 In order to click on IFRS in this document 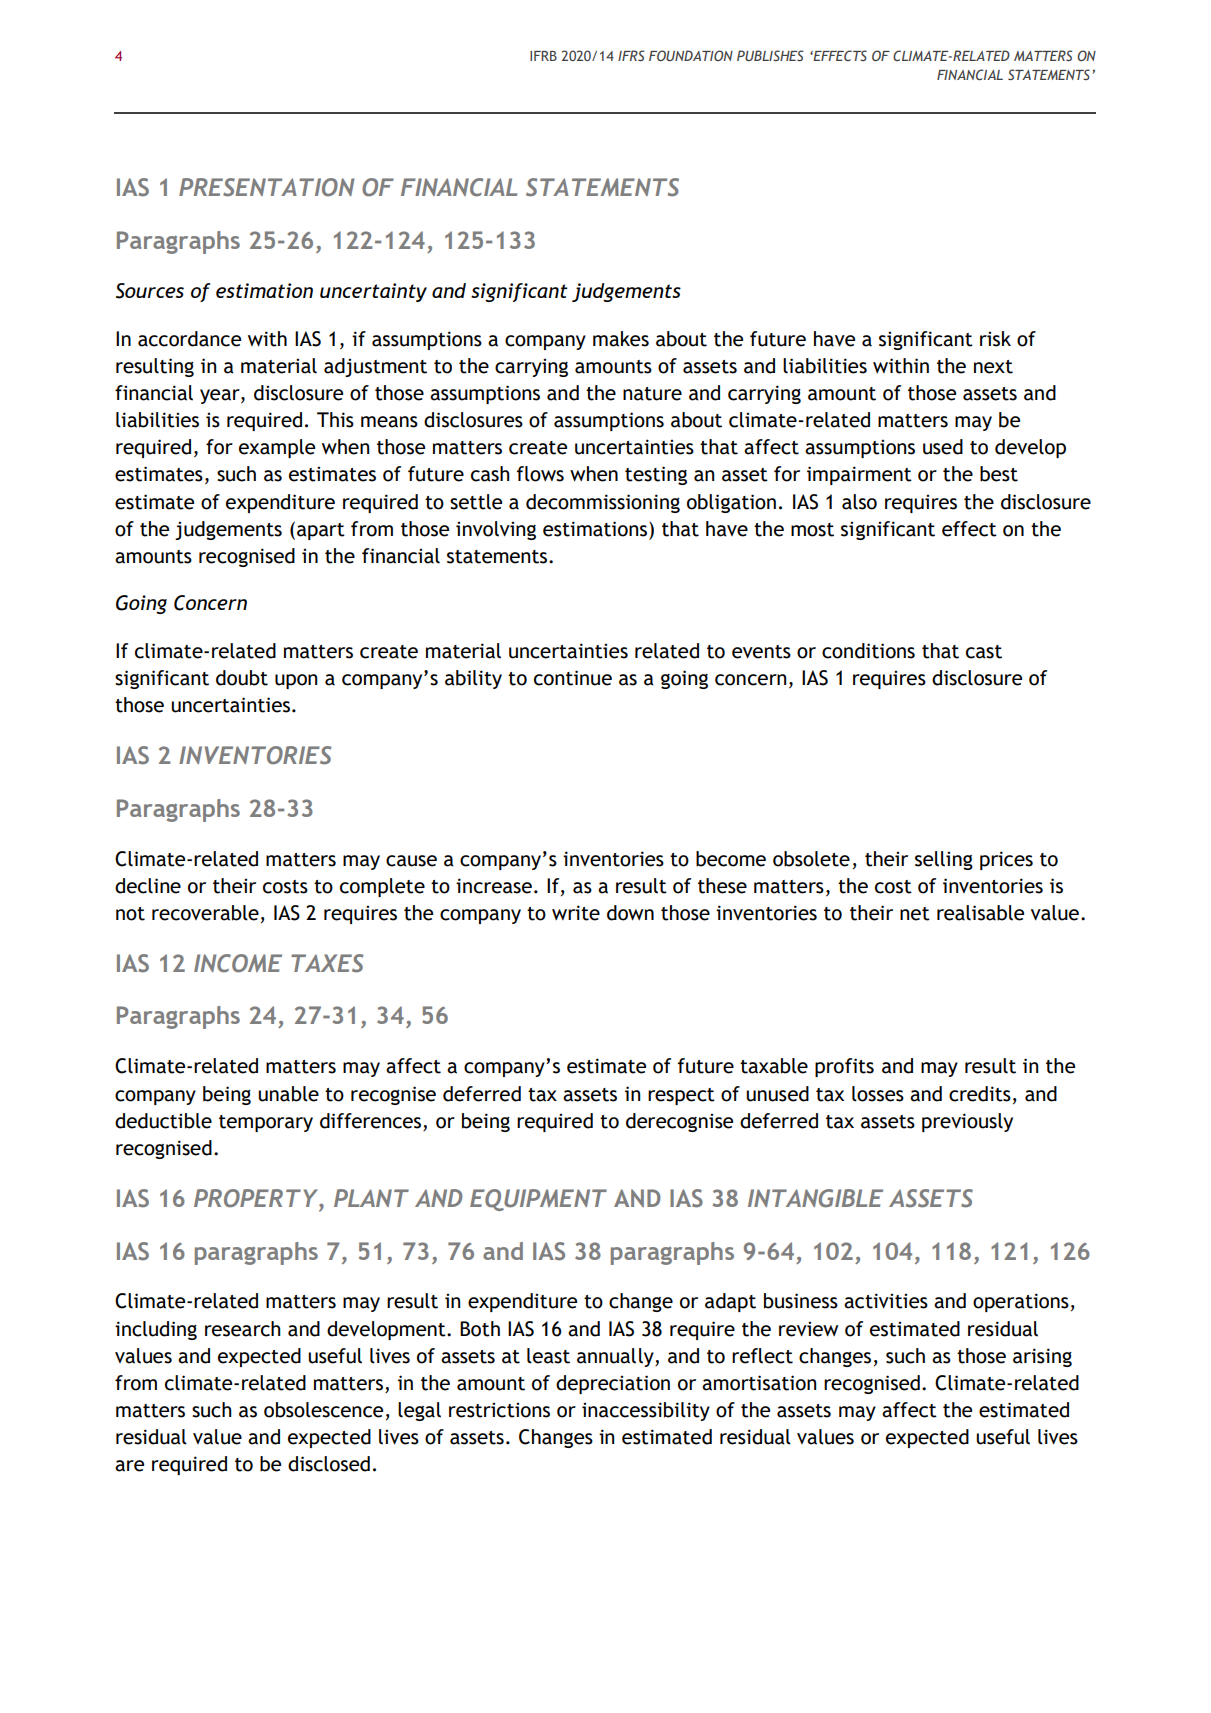, I will do `click(631, 55)`.
